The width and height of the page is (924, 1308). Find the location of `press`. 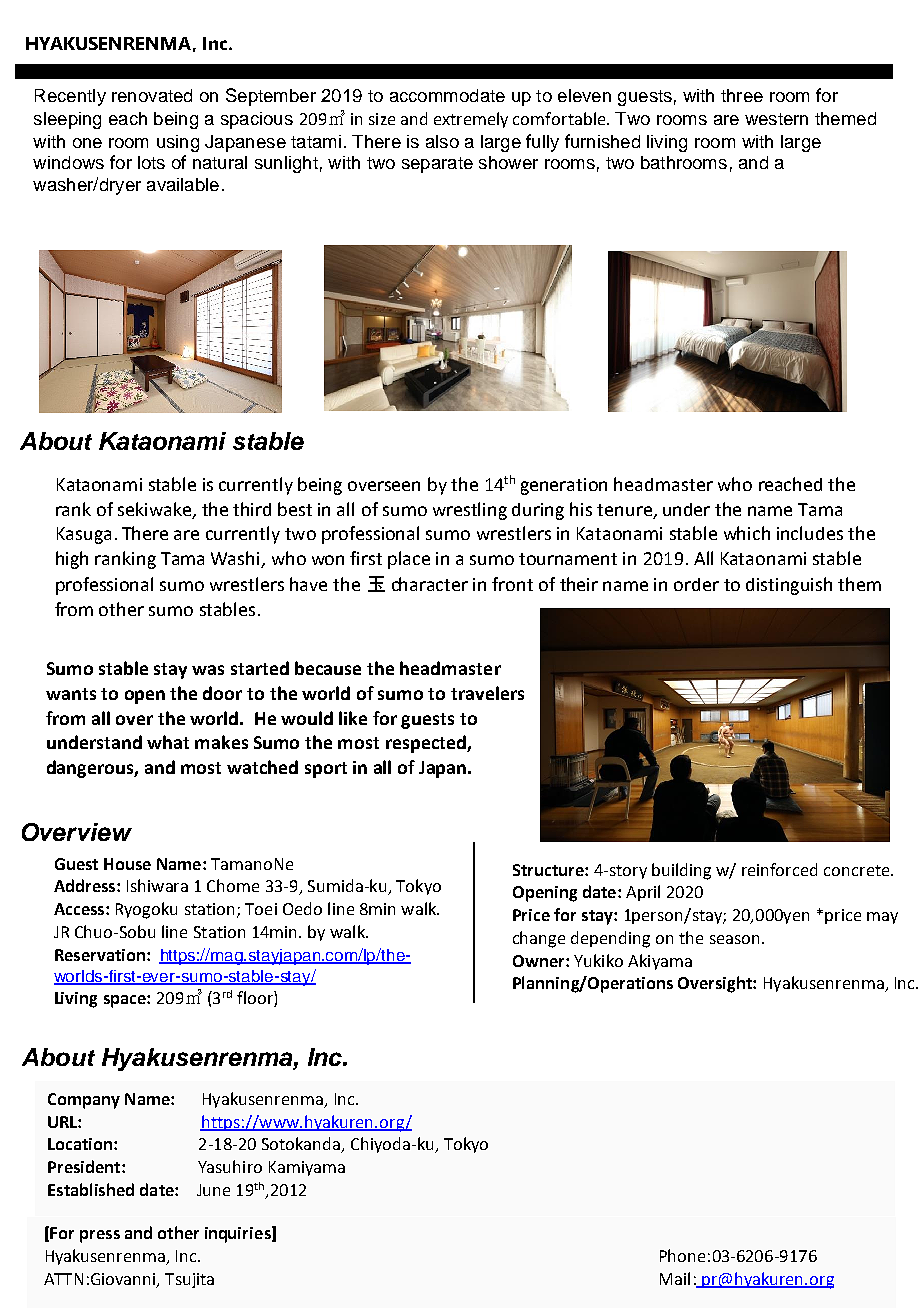

press is located at coordinates (100, 1236).
